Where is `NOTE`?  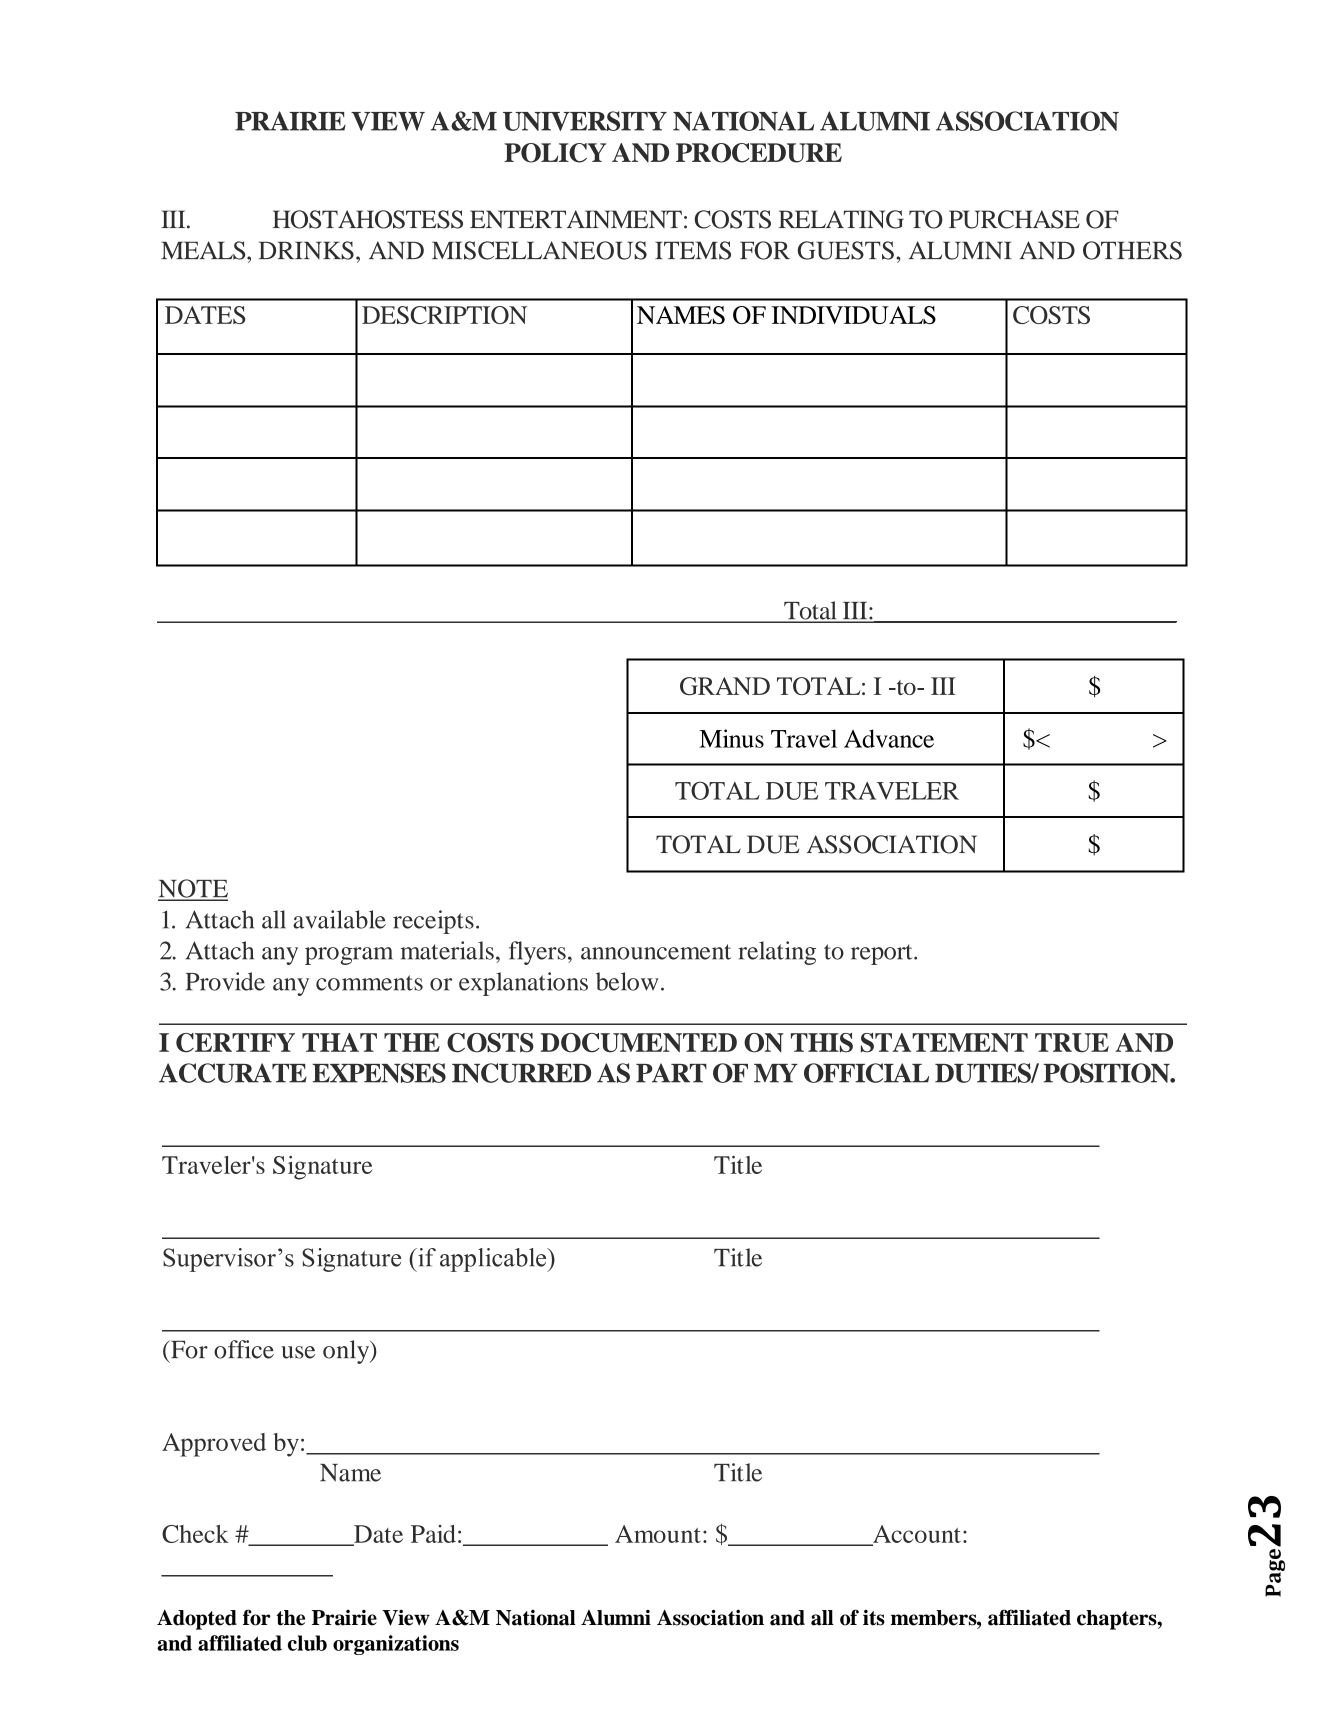 NOTE is located at coordinates (193, 889).
